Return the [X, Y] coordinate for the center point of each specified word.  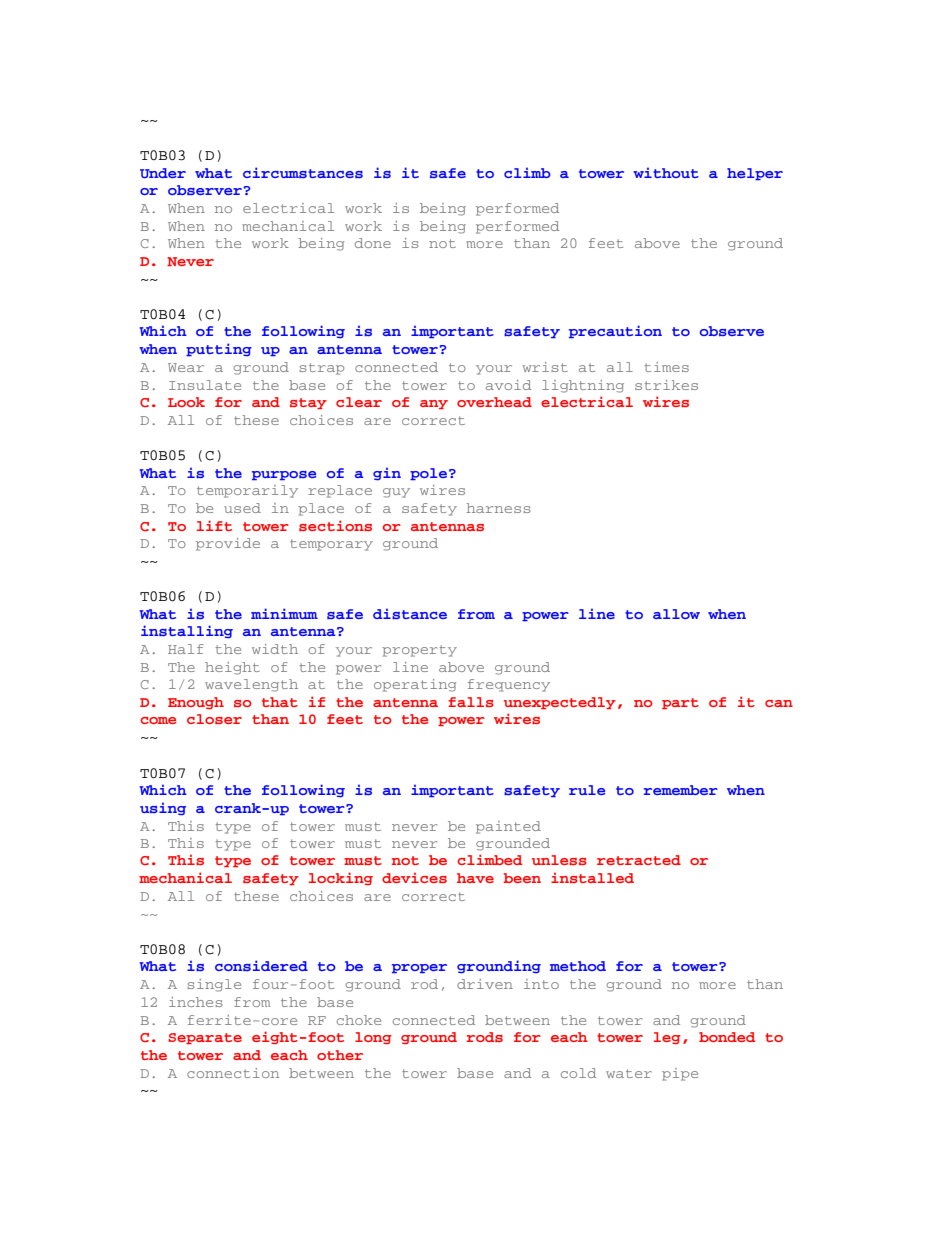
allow [676, 614]
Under [163, 173]
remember [681, 790]
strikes [666, 385]
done [373, 243]
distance [410, 613]
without [666, 172]
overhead [494, 402]
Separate [205, 1038]
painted [508, 827]
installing [187, 631]
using [163, 809]
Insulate [205, 385]
